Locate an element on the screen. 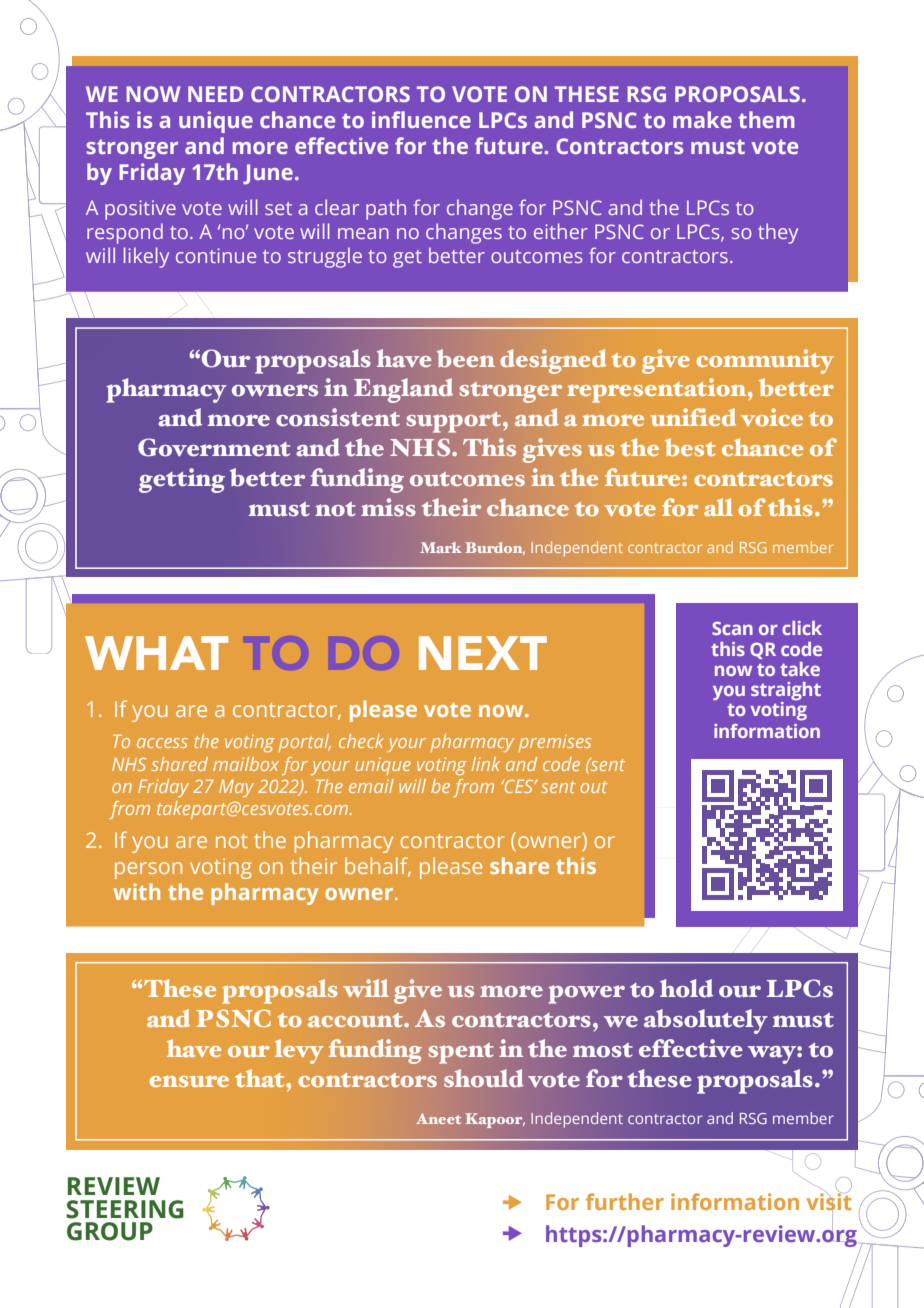 The height and width of the screenshot is (1308, 924). NEXT is located at coordinates (483, 653).
